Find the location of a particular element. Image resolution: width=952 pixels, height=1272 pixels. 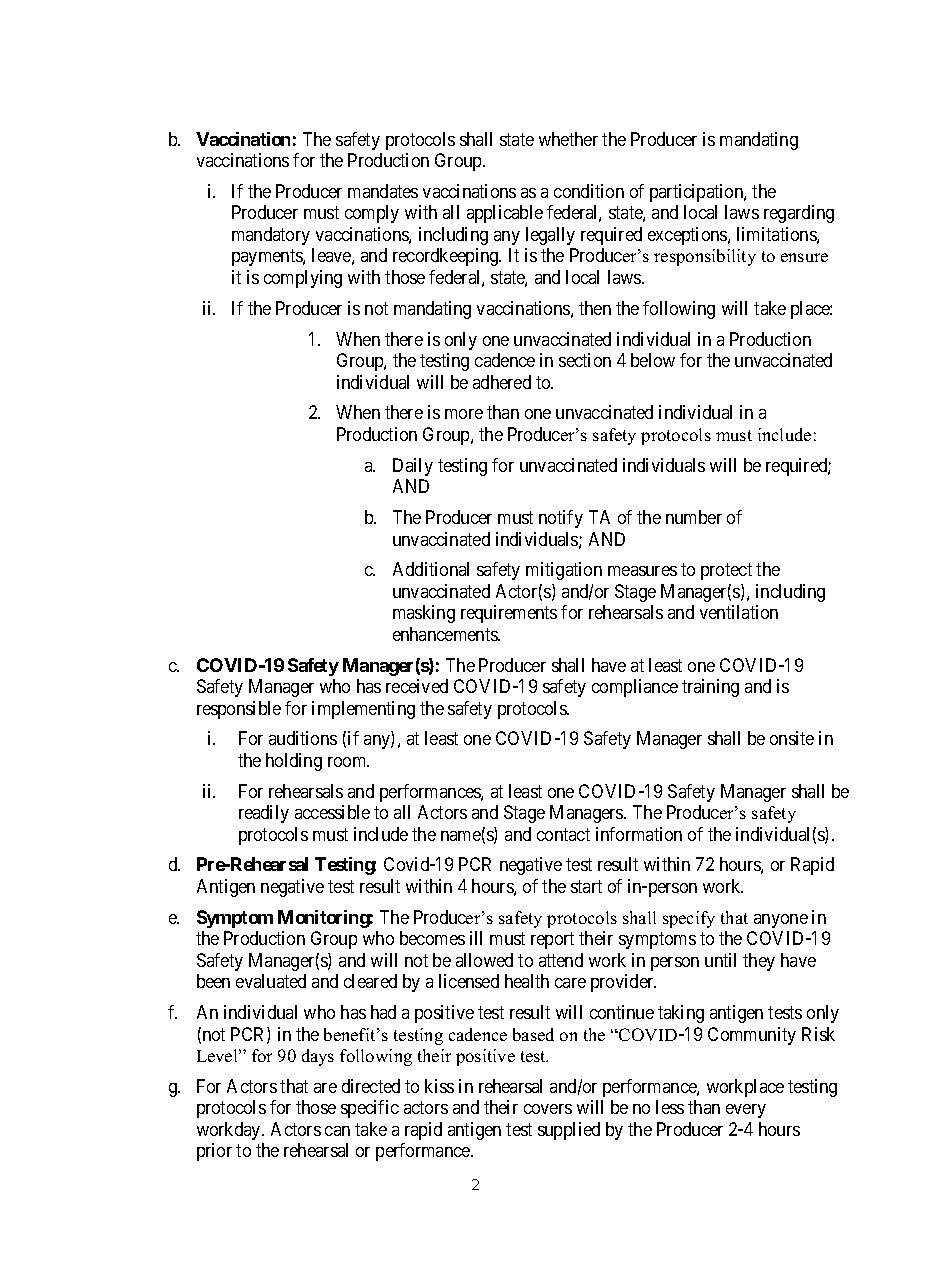

Additional is located at coordinates (431, 569).
